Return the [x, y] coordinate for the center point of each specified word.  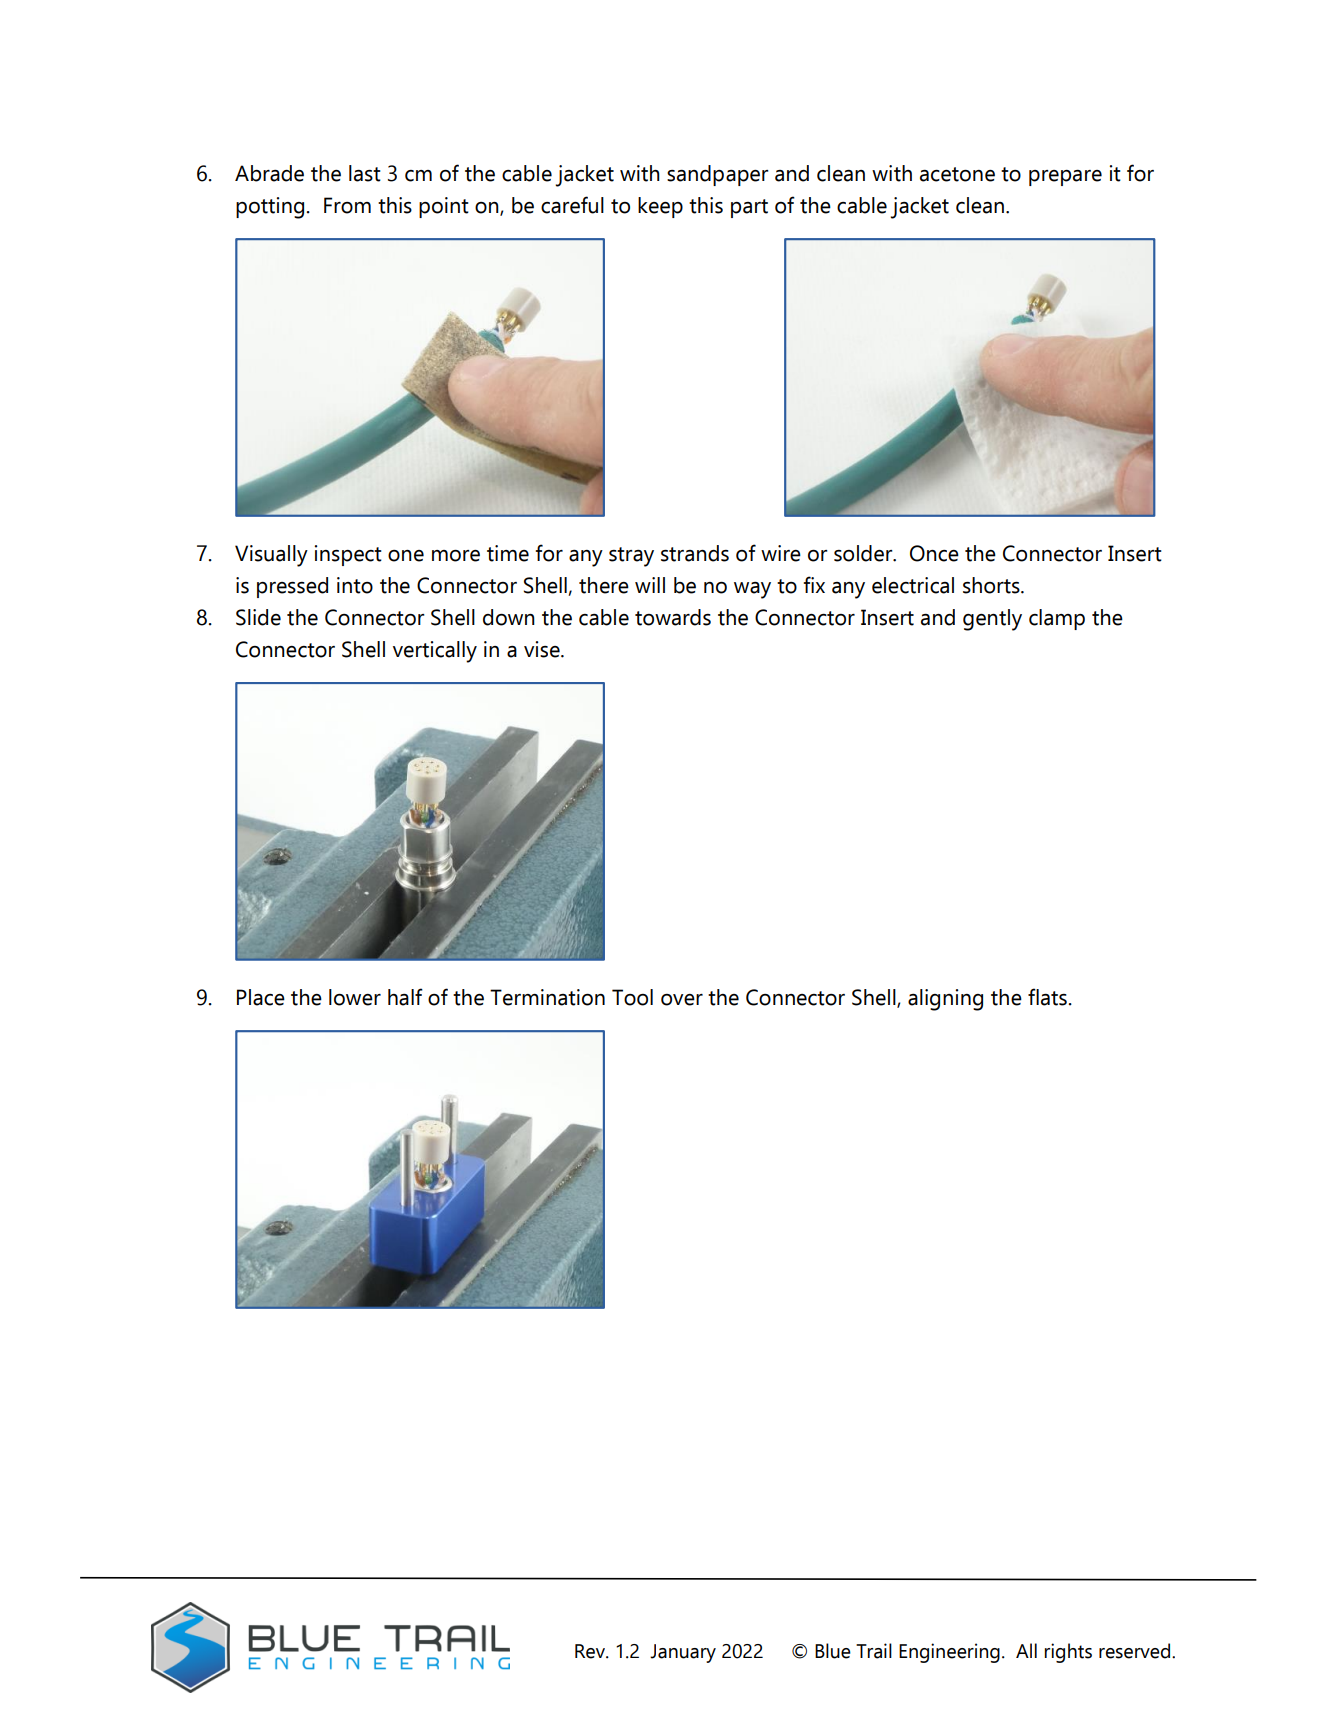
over [682, 1000]
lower [355, 997]
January [683, 1653]
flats [1047, 997]
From [347, 205]
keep [660, 207]
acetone [957, 174]
